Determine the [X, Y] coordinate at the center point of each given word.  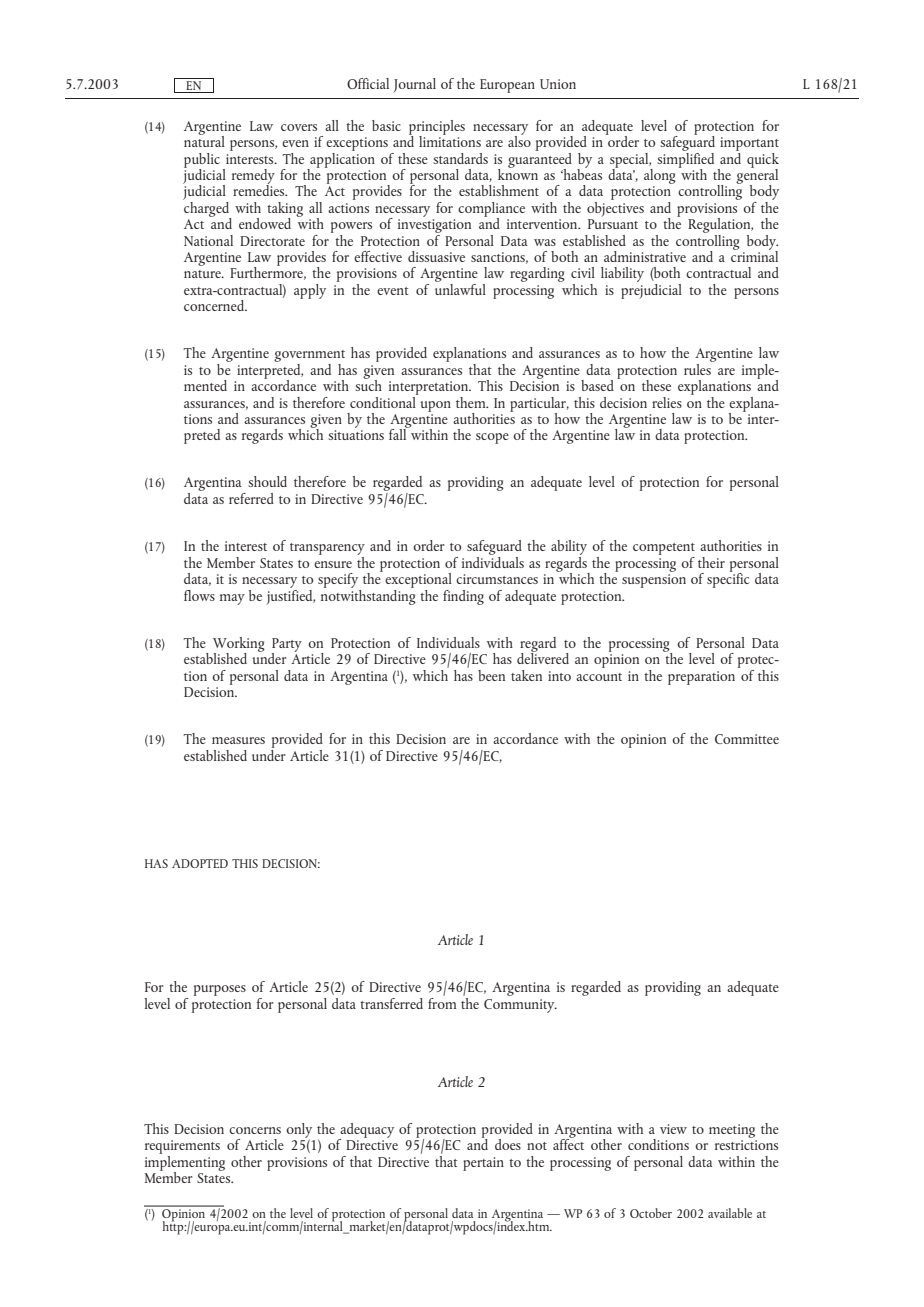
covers [299, 127]
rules [698, 368]
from [442, 1002]
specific [728, 579]
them [472, 402]
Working [239, 645]
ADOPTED [200, 863]
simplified [685, 160]
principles [437, 128]
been [491, 675]
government [309, 356]
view [673, 1129]
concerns [255, 1130]
